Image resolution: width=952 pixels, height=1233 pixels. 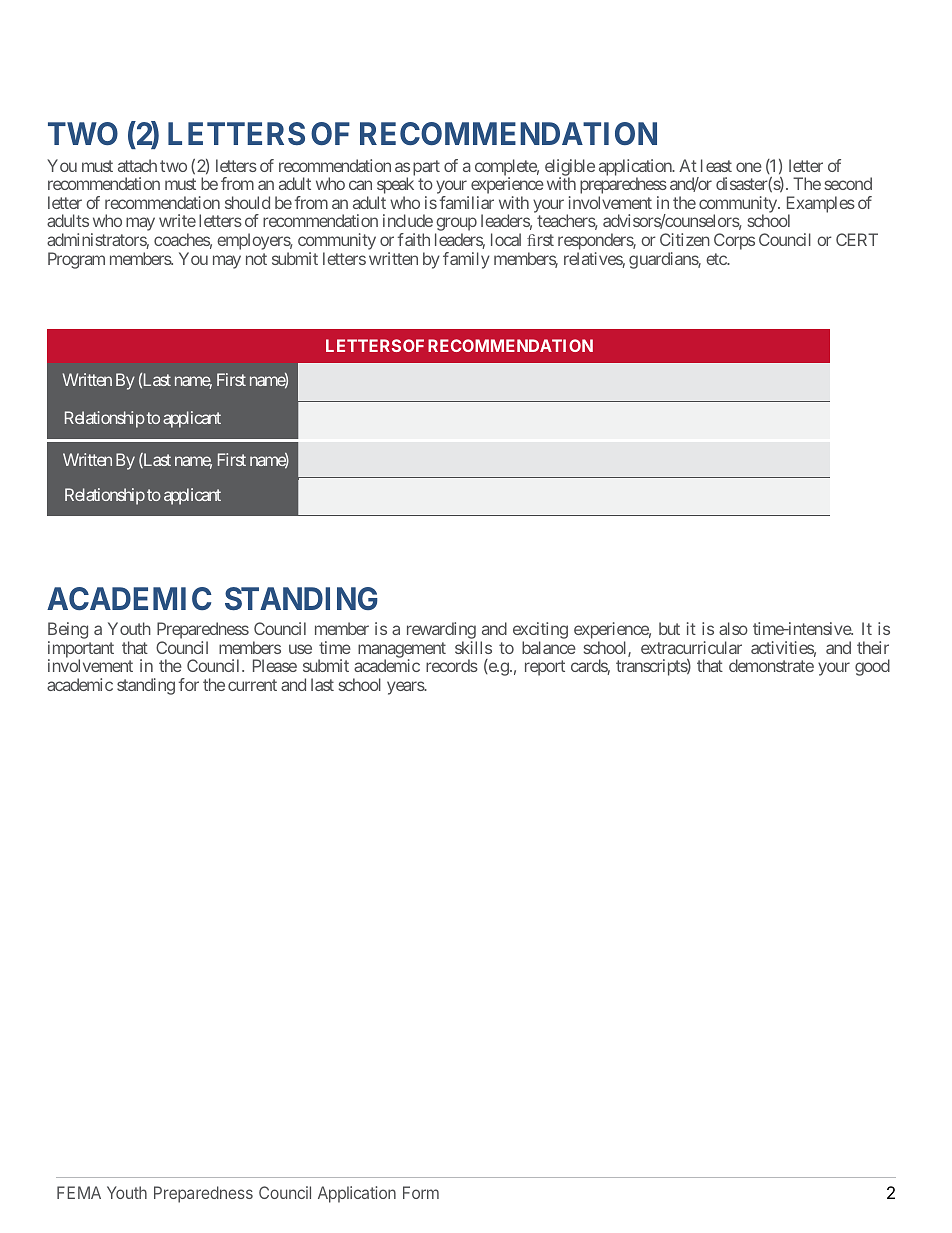 I want to click on familiar, so click(x=466, y=202).
